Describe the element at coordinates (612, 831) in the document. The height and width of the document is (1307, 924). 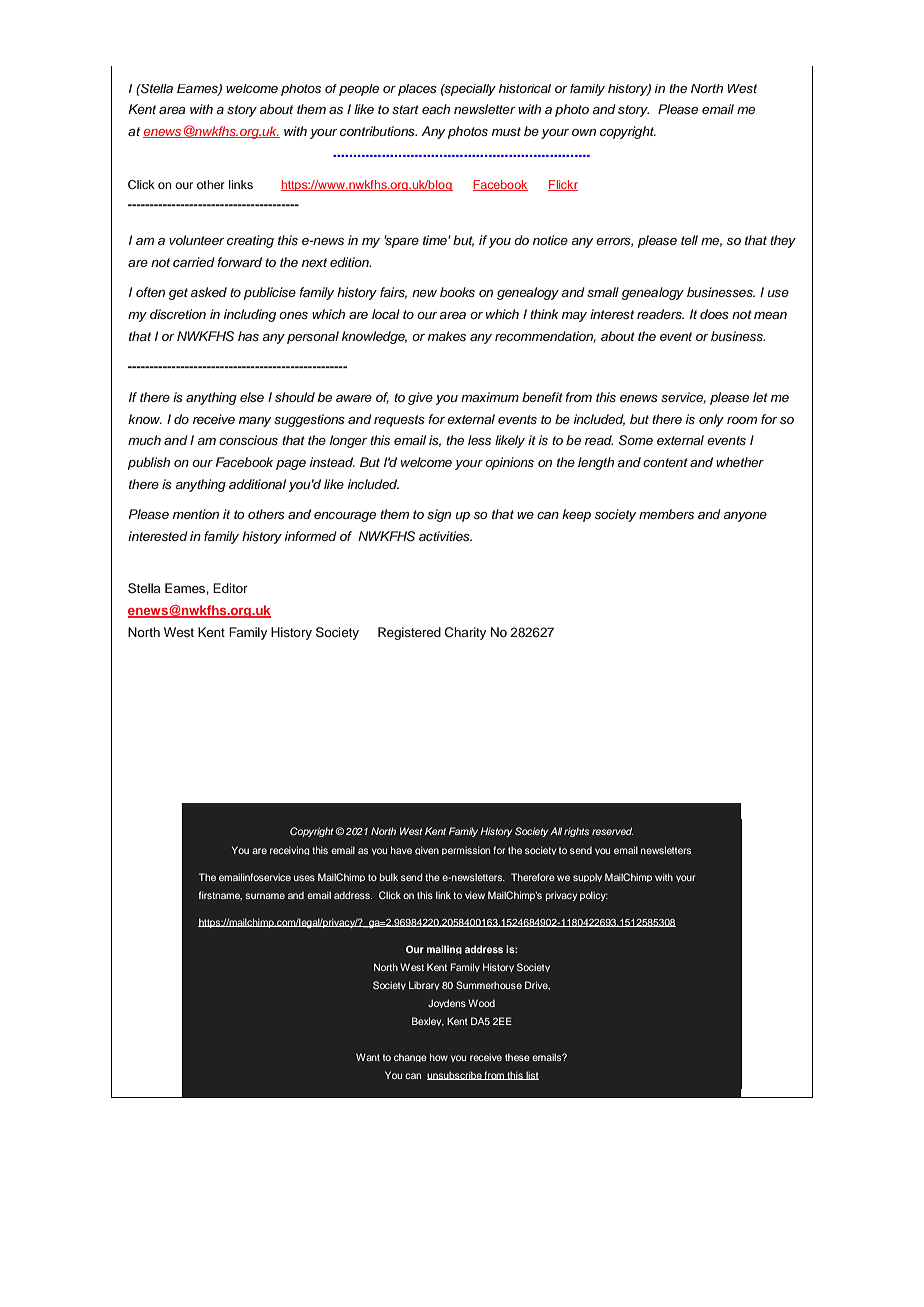
I see `reserved` at that location.
